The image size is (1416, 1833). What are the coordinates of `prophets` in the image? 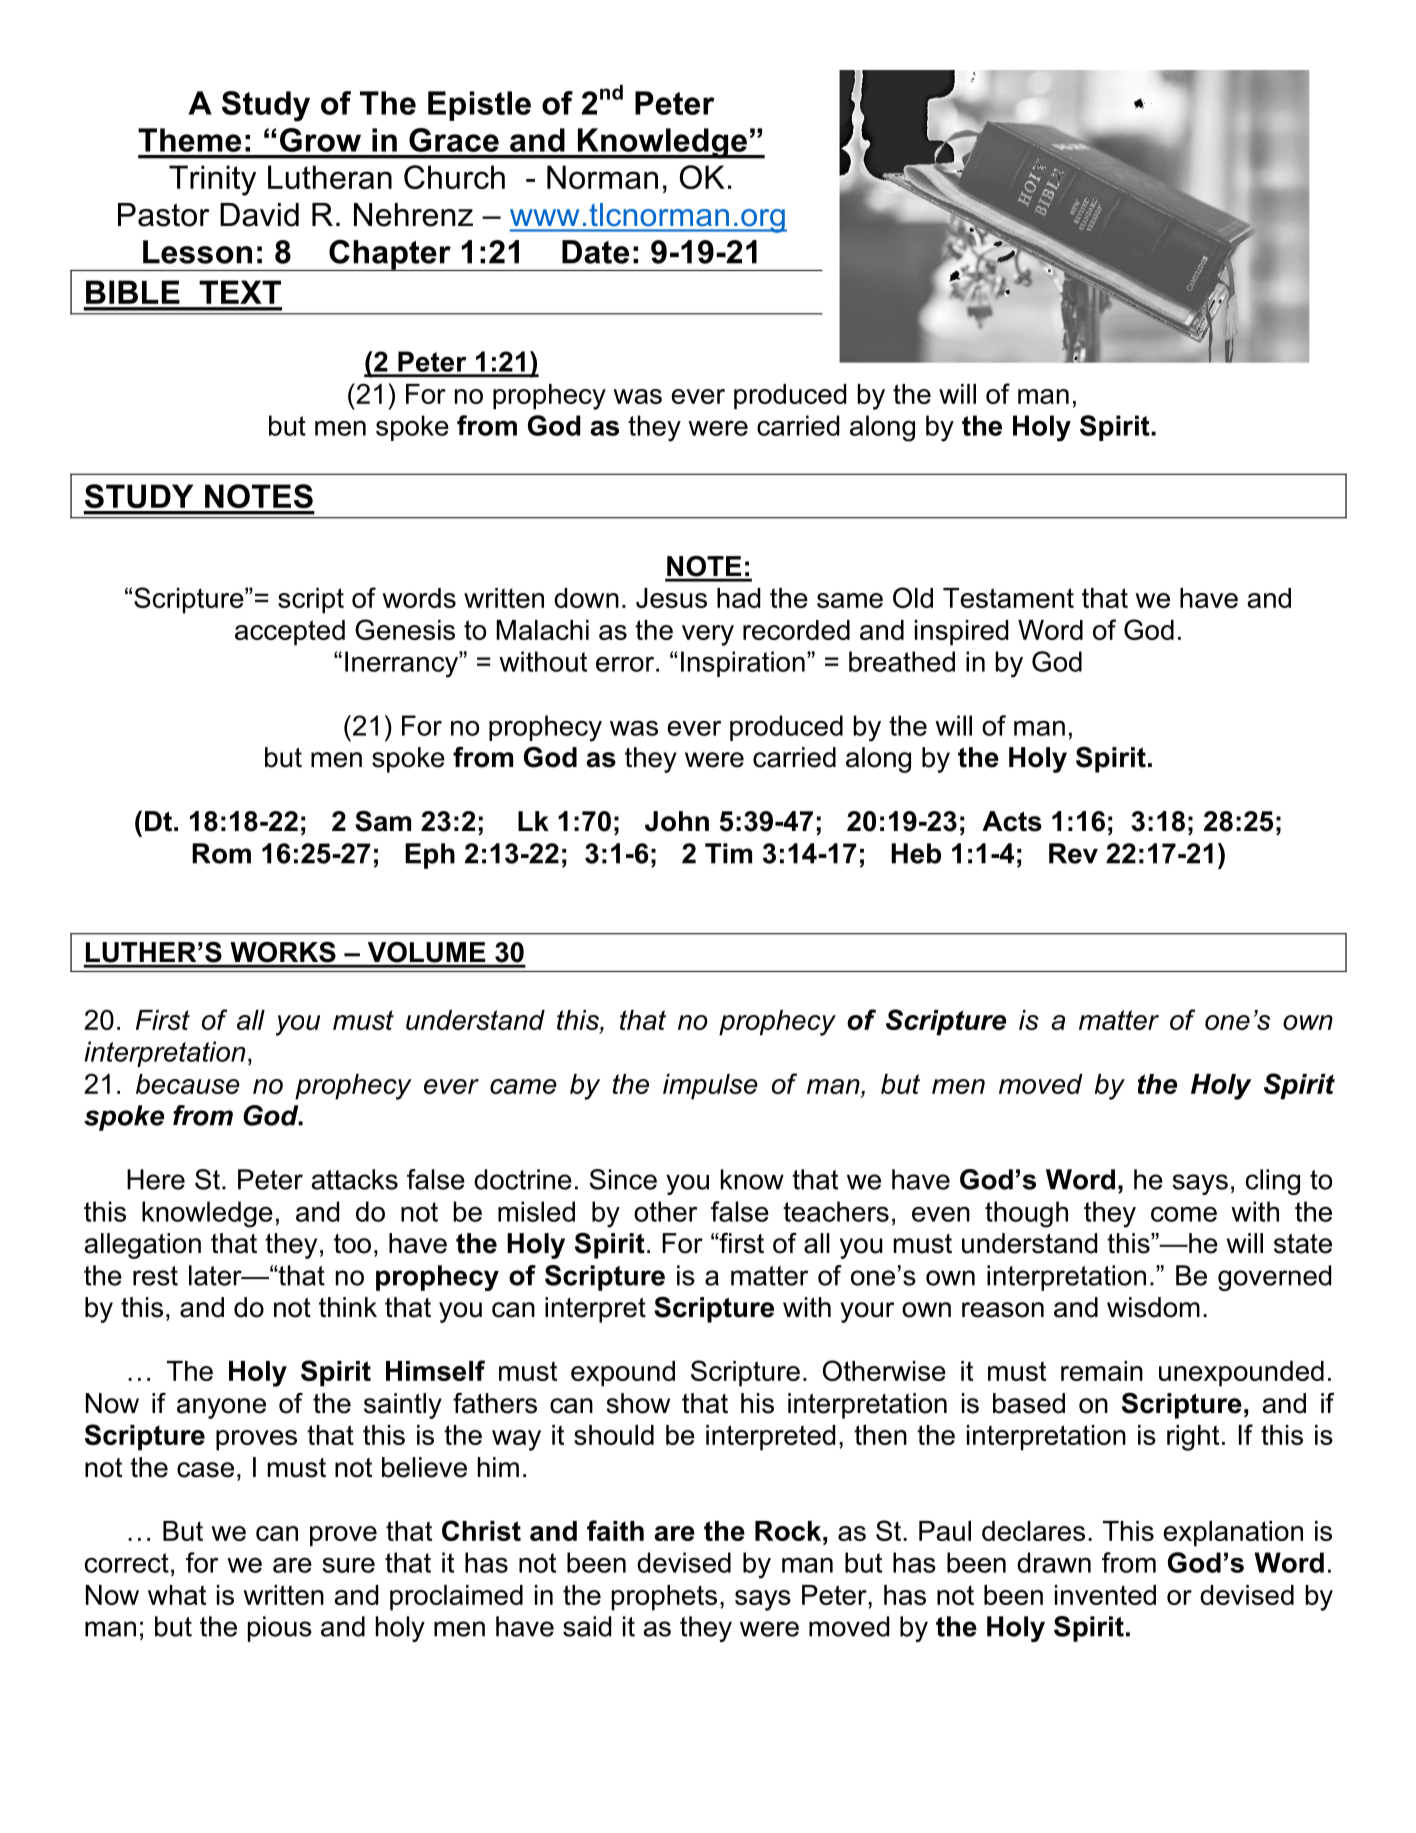 It's located at (664, 1598).
